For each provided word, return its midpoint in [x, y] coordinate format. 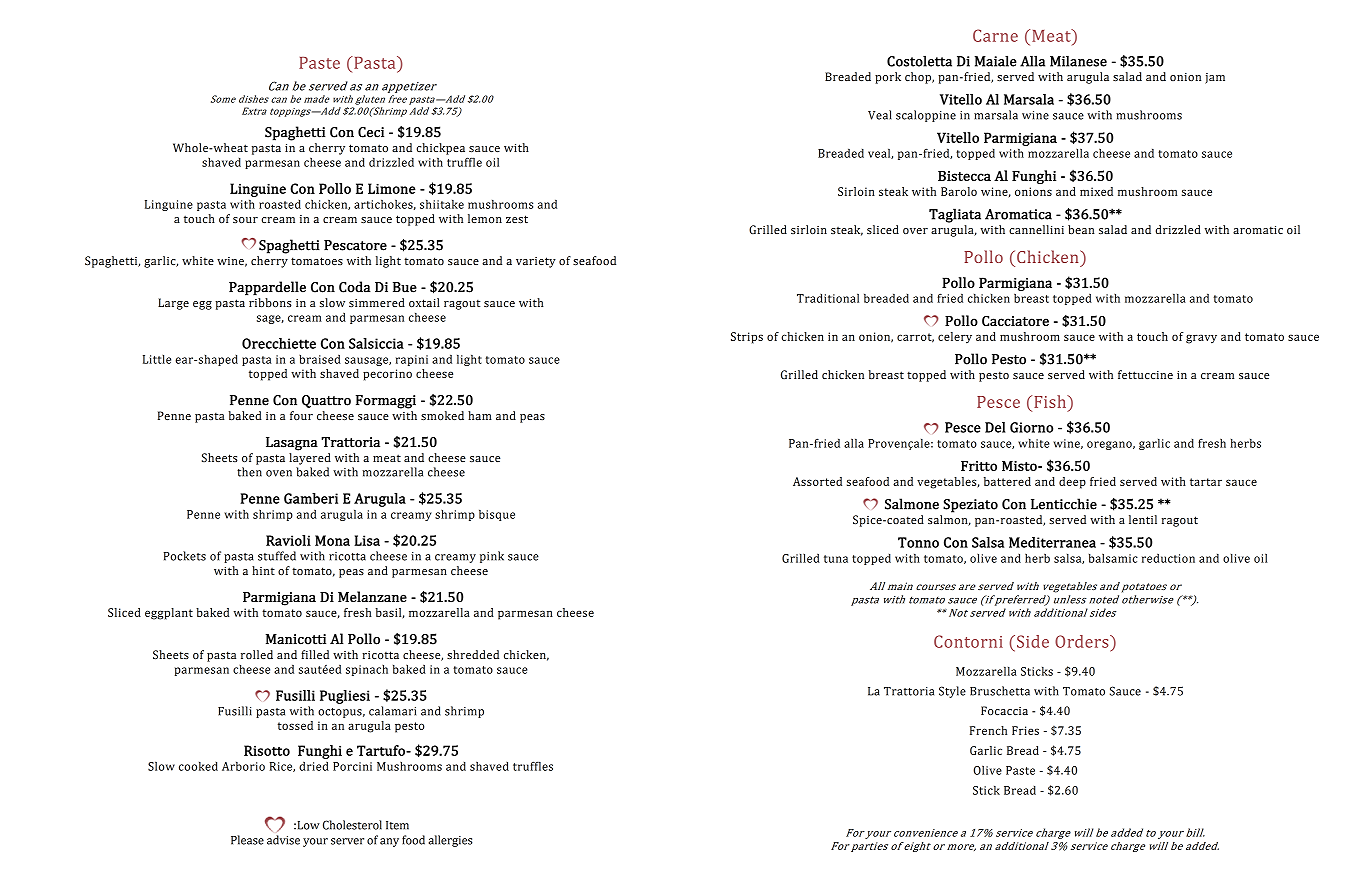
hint [263, 570]
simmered [377, 302]
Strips [747, 338]
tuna [836, 559]
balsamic [1113, 558]
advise [283, 840]
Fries [1025, 730]
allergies [450, 841]
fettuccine [1145, 374]
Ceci [371, 132]
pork [888, 78]
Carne [995, 35]
